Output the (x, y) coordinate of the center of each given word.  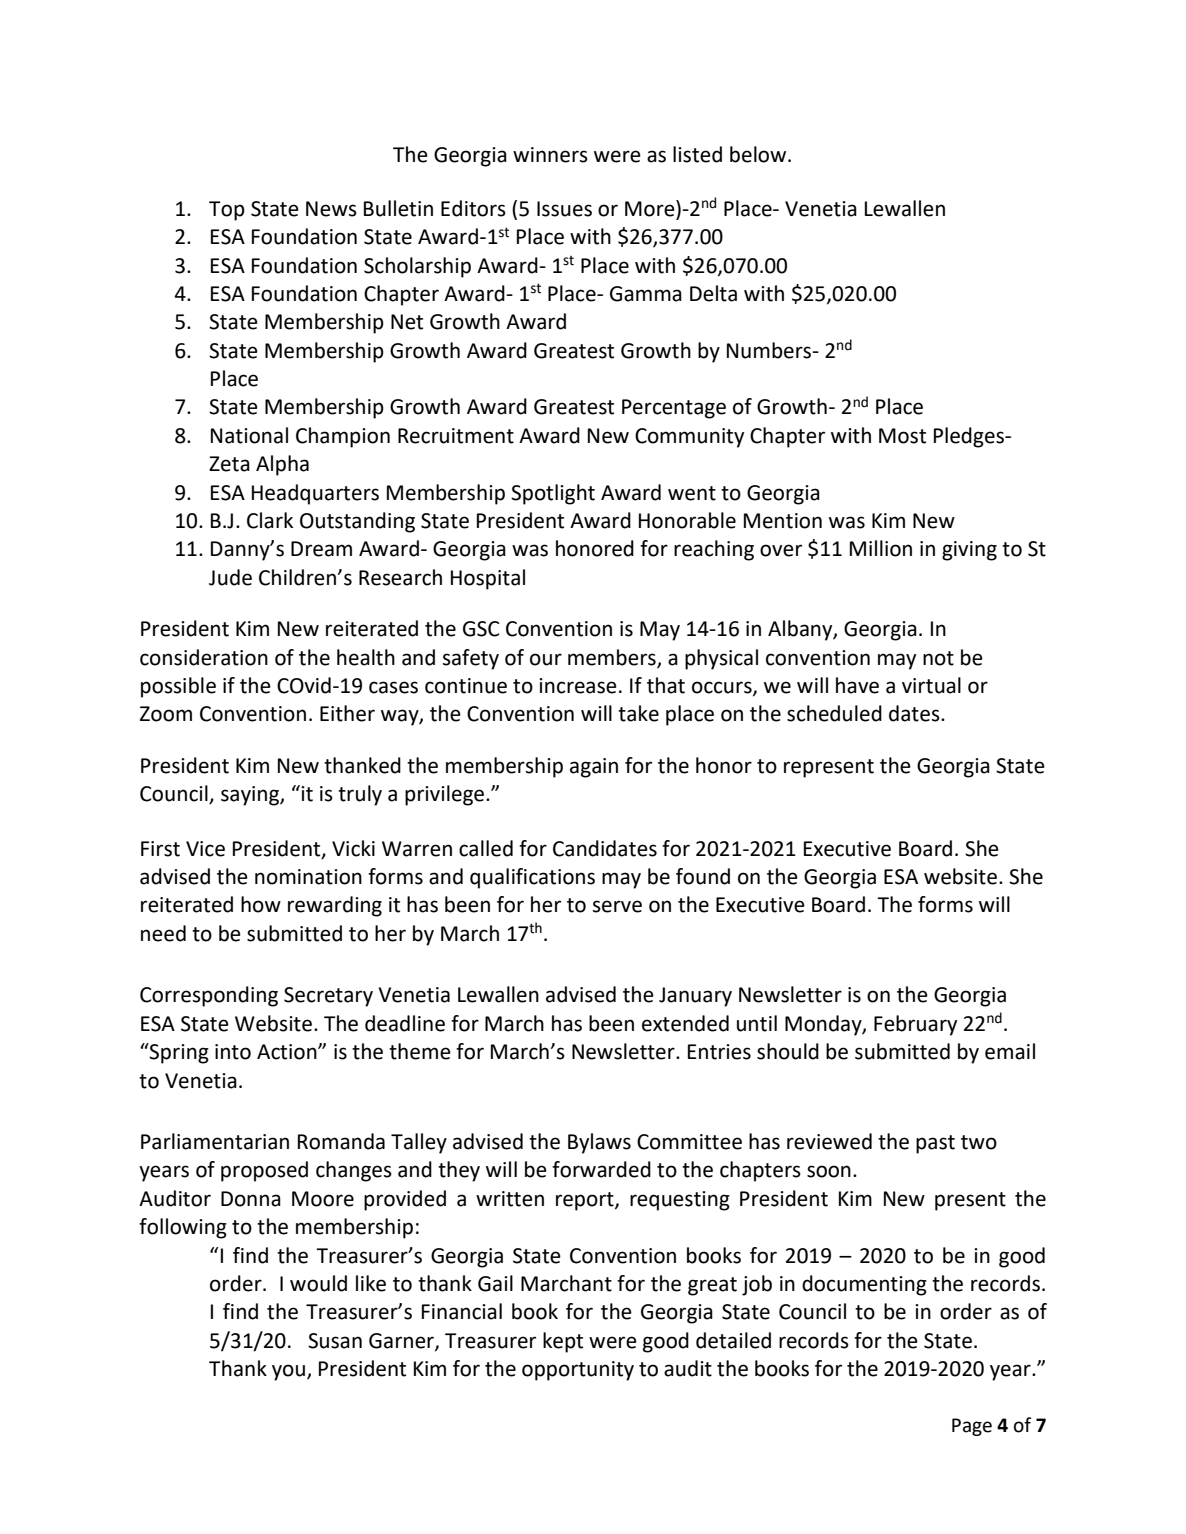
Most (902, 436)
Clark (270, 520)
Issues (564, 209)
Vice (205, 849)
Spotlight (553, 494)
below (759, 154)
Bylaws (599, 1143)
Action (288, 1052)
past (935, 1144)
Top (227, 211)
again (594, 768)
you (288, 1372)
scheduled (834, 713)
